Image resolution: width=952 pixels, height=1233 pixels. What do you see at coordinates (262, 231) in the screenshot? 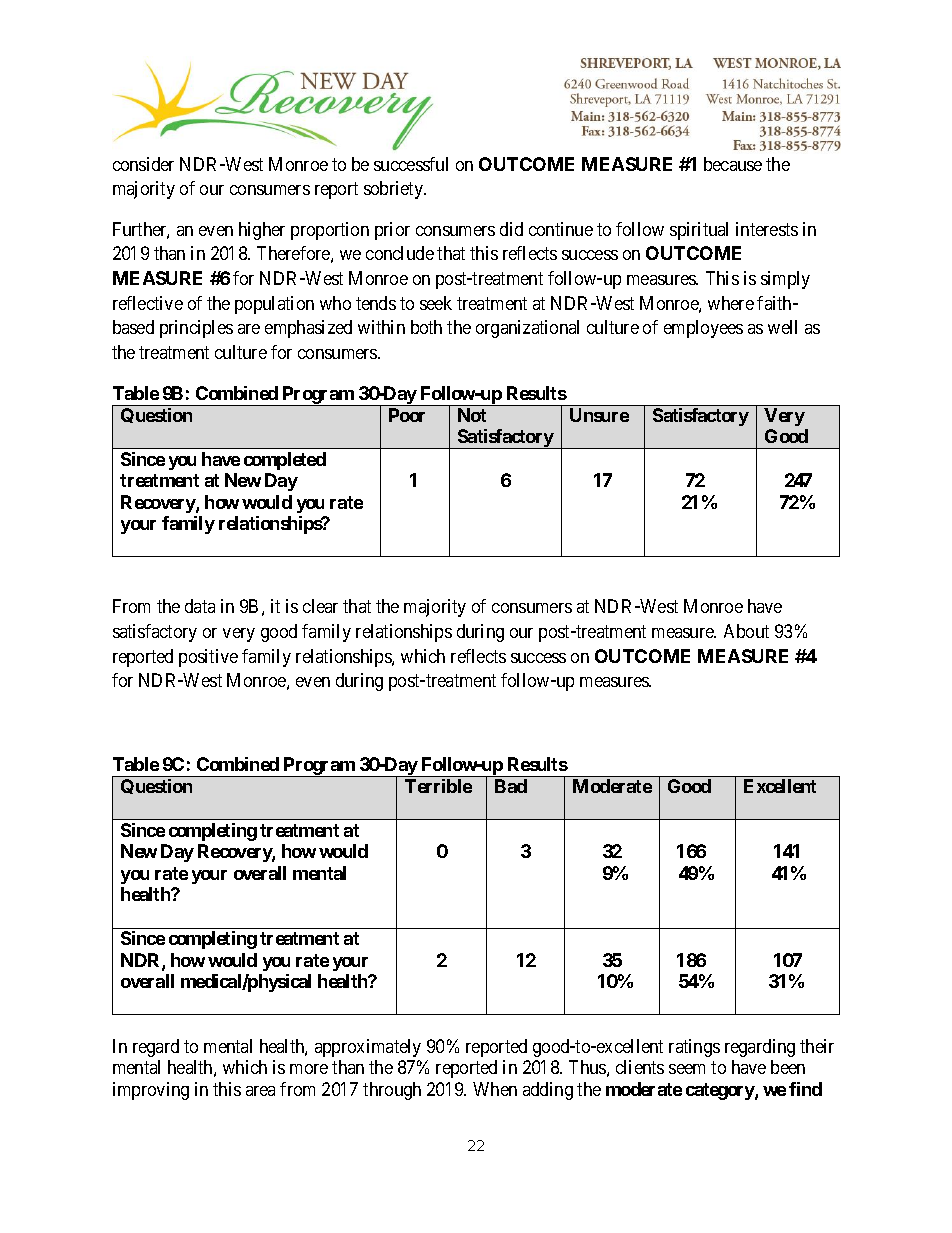
I see `higher` at bounding box center [262, 231].
